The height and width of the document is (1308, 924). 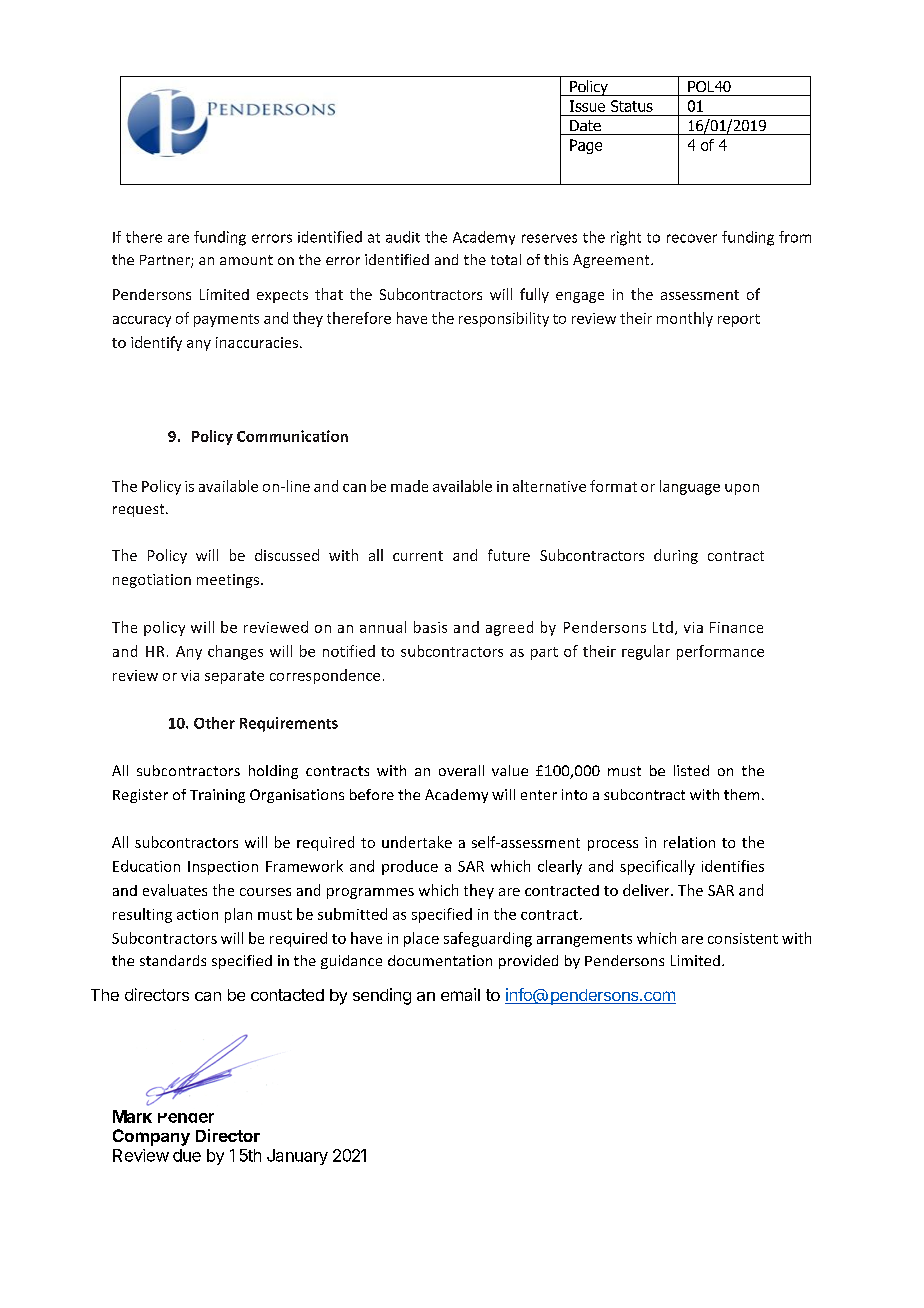 What do you see at coordinates (632, 106) in the document?
I see `Status` at bounding box center [632, 106].
